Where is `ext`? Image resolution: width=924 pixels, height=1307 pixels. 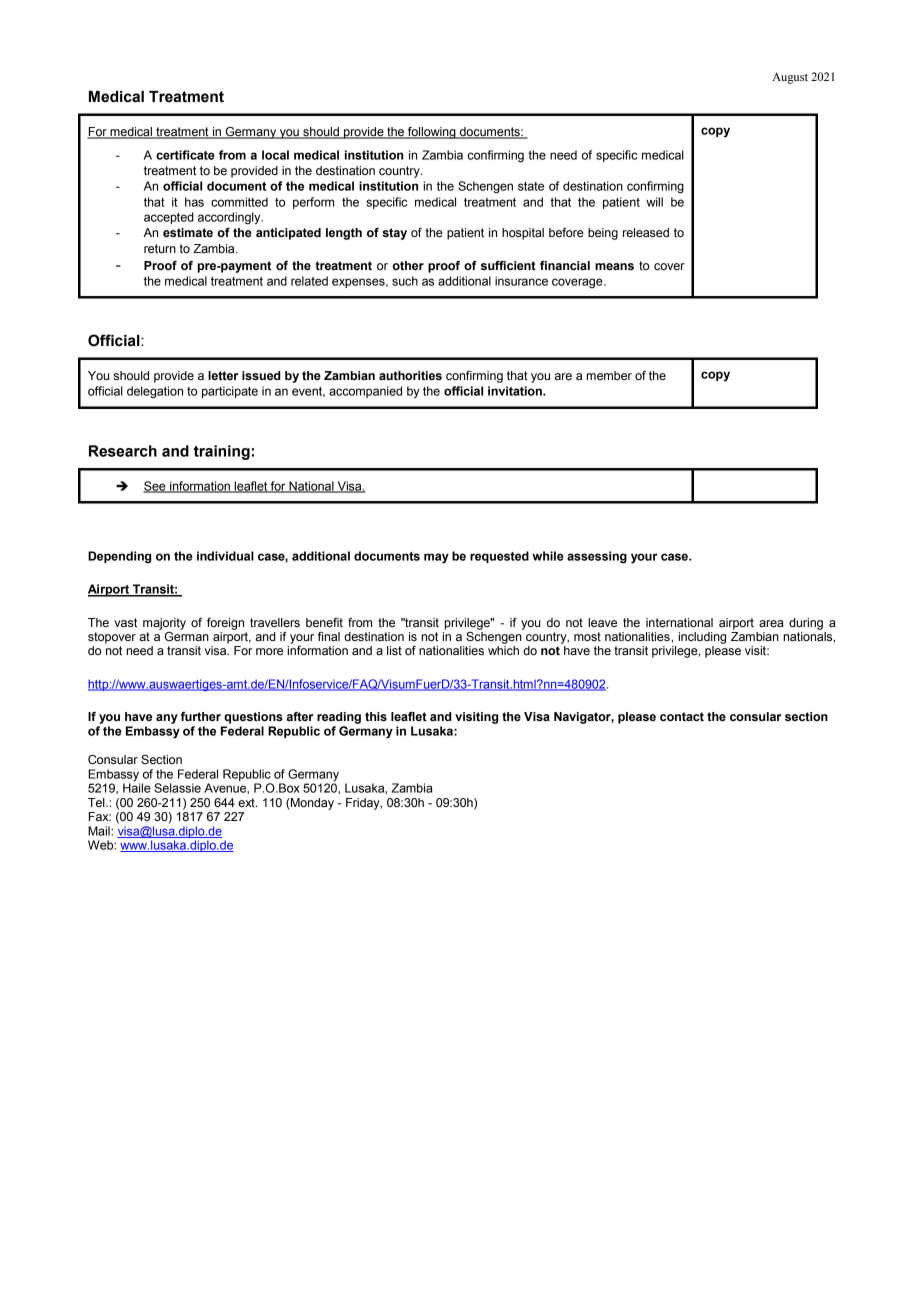 ext is located at coordinates (247, 802).
